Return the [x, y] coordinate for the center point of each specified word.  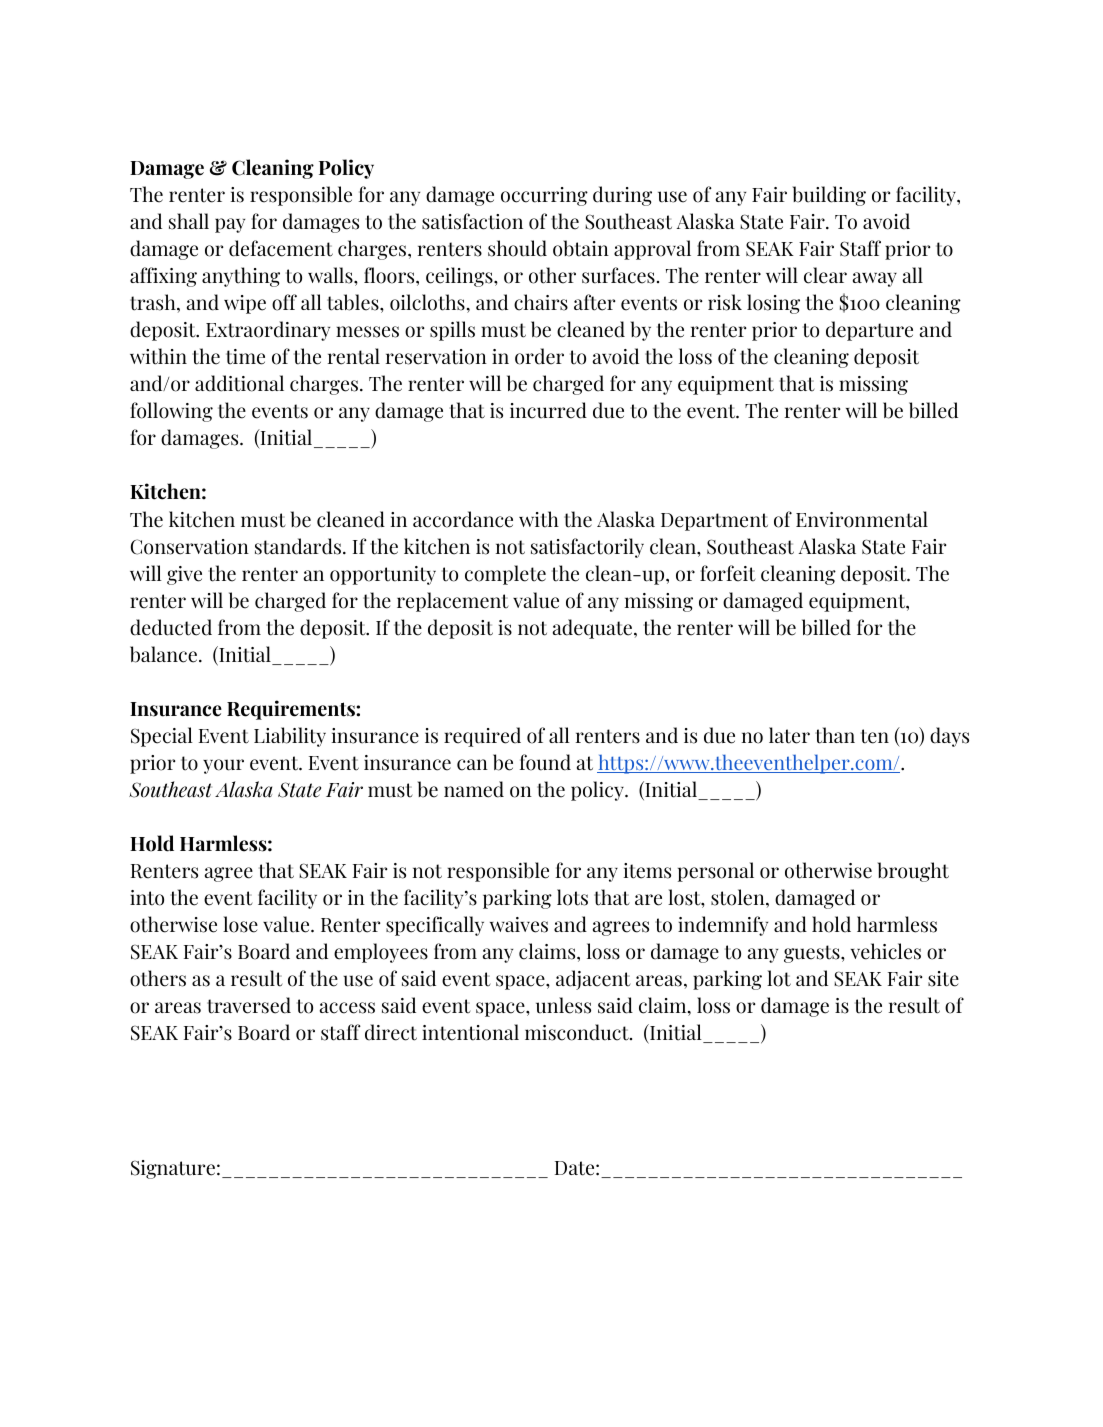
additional [239, 383]
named [474, 789]
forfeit [728, 573]
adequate [594, 629]
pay [230, 225]
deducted [171, 627]
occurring [544, 196]
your [223, 766]
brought [913, 872]
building [829, 196]
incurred [548, 410]
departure [869, 331]
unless [563, 1005]
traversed [249, 1005]
